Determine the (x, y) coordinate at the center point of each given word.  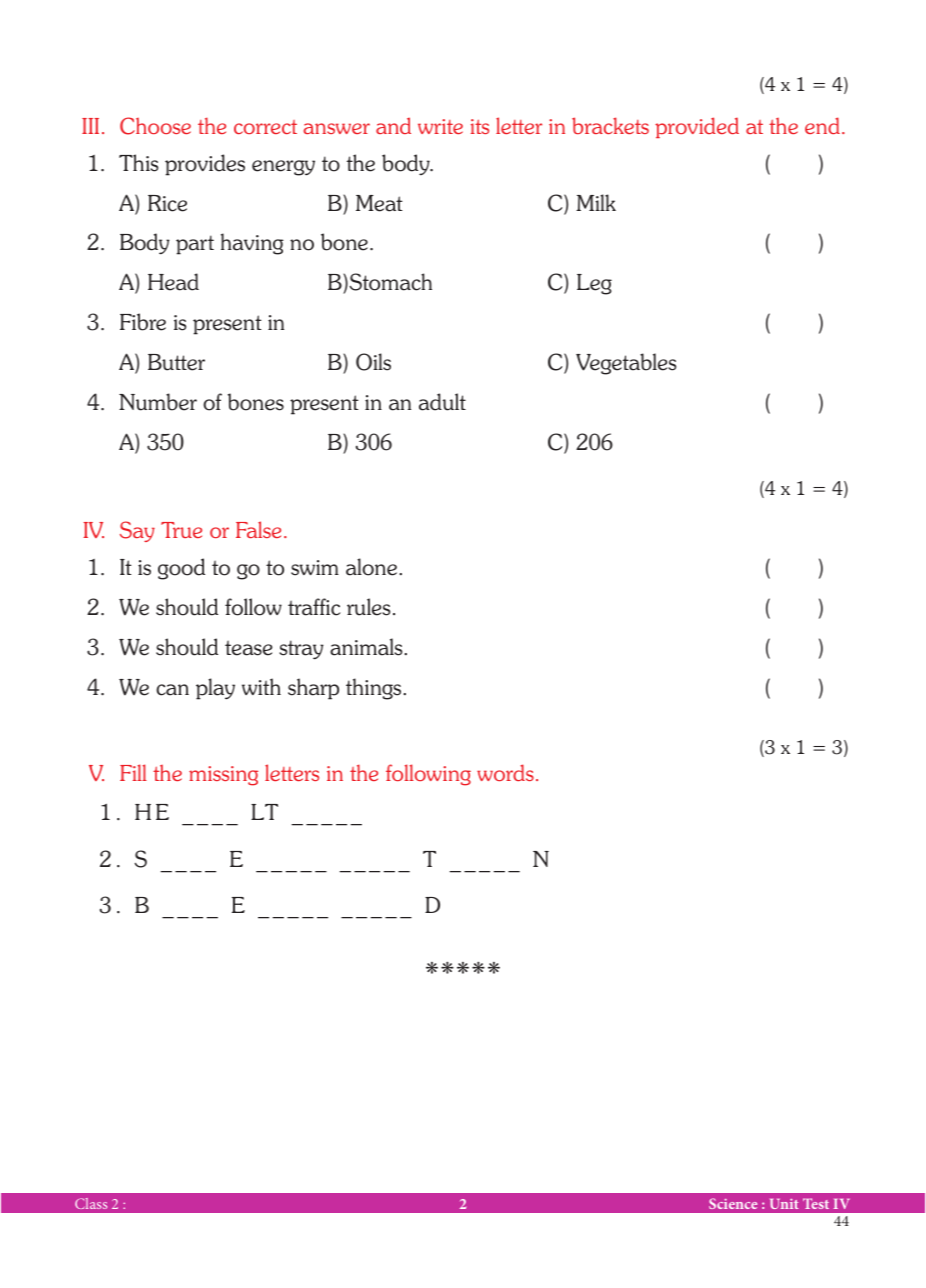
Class (91, 1203)
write (440, 126)
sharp (313, 689)
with (261, 686)
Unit (784, 1204)
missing (223, 776)
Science (733, 1203)
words (505, 772)
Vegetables (626, 364)
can (172, 690)
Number (158, 402)
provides (205, 165)
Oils (373, 362)
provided (697, 127)
